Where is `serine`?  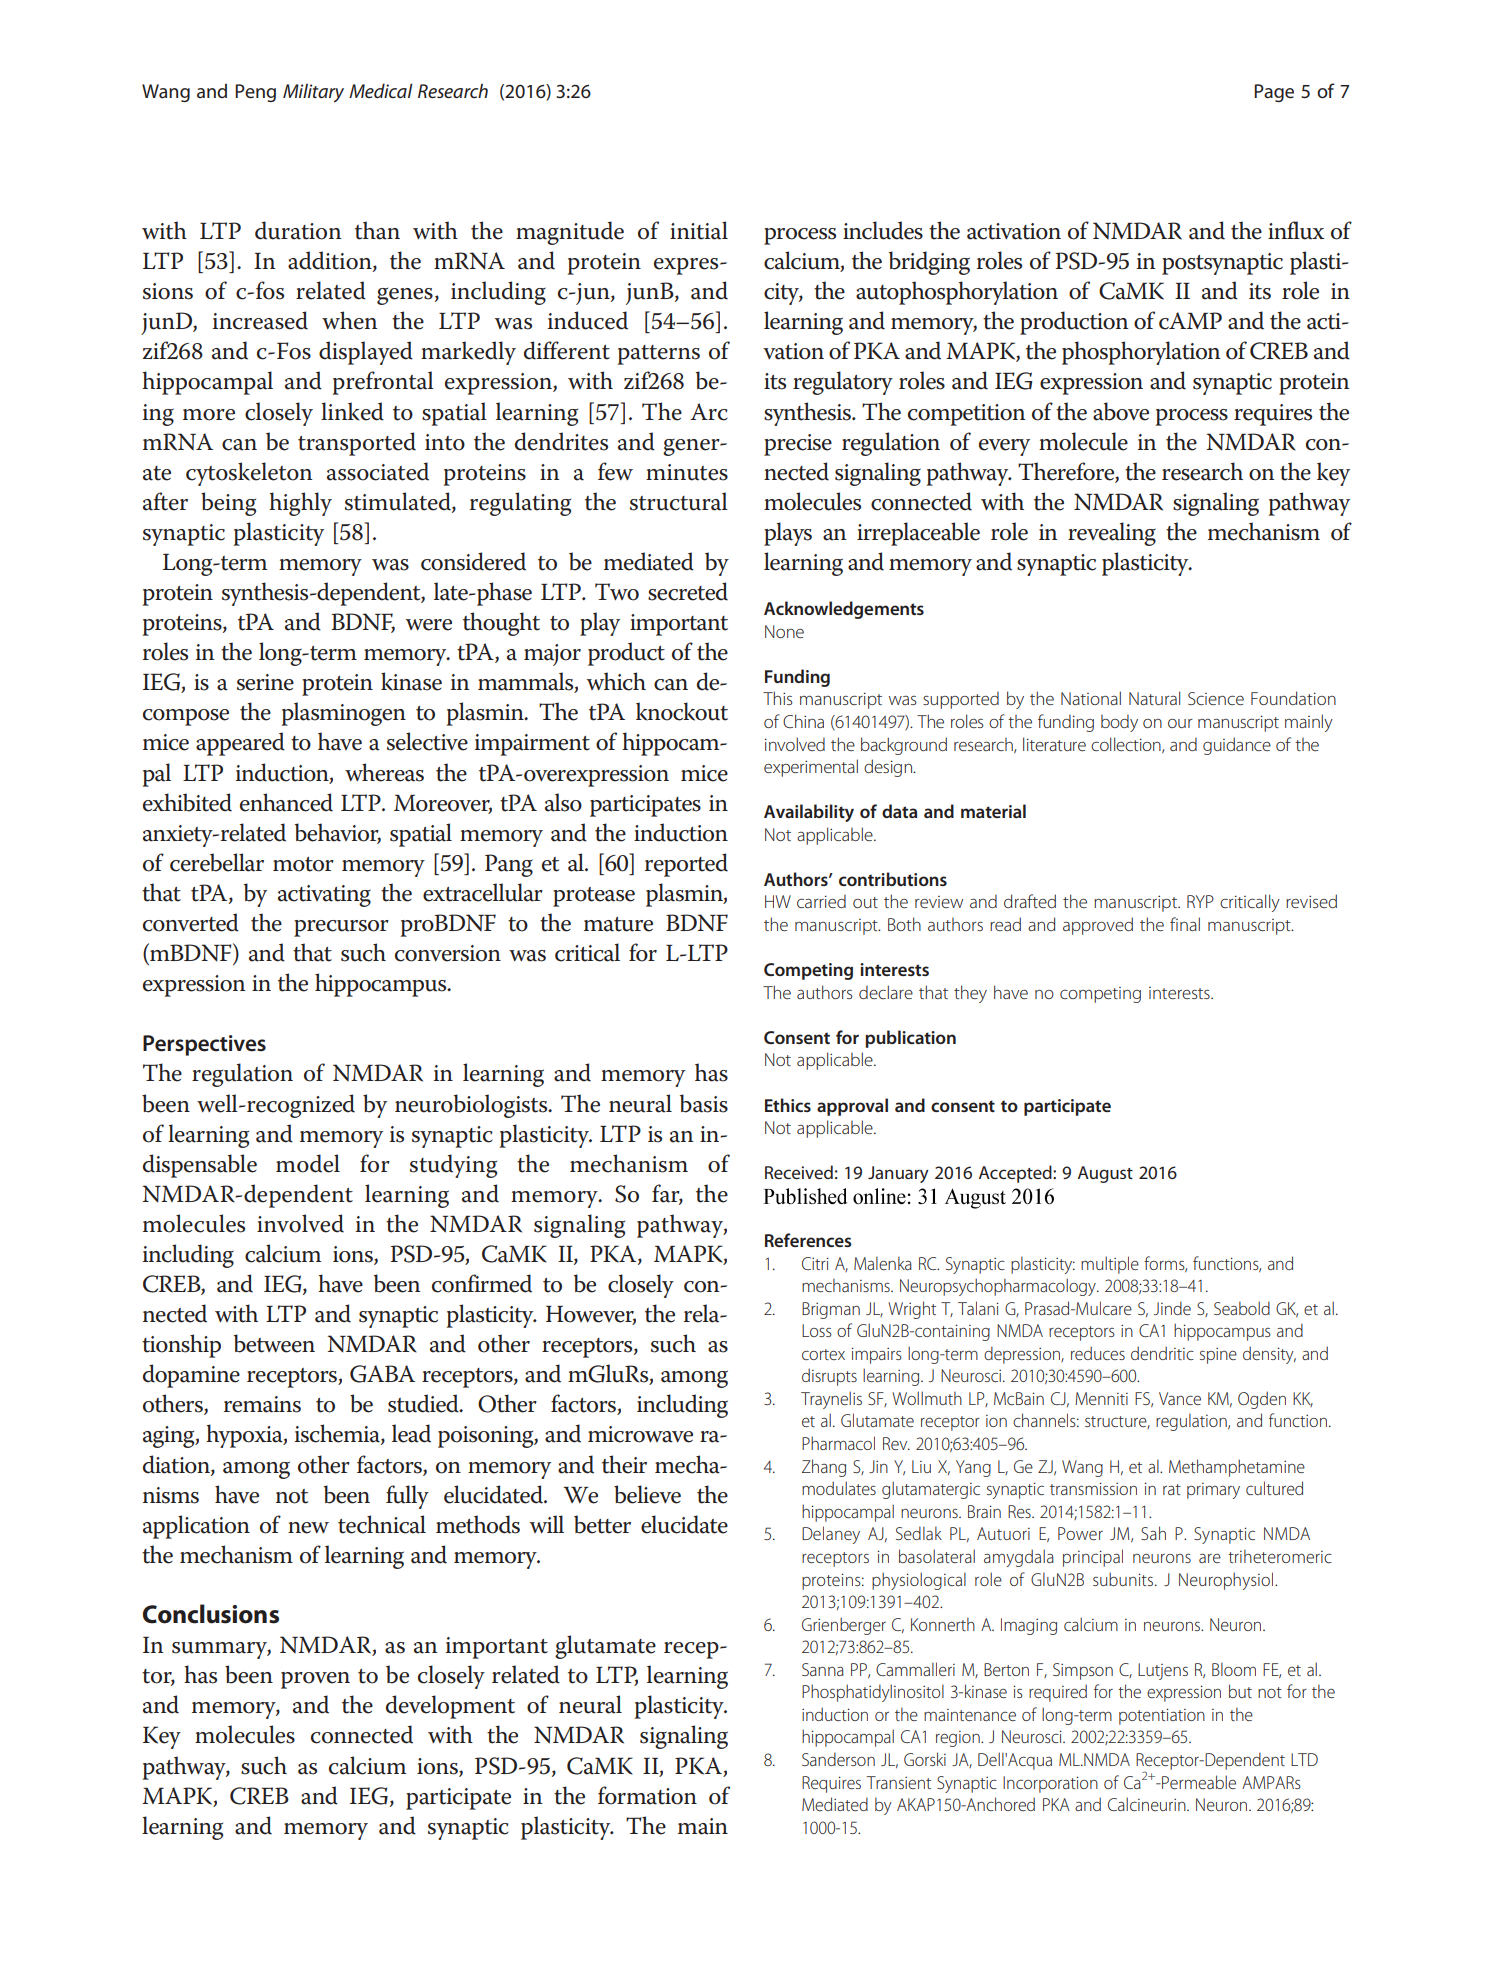 serine is located at coordinates (265, 682).
